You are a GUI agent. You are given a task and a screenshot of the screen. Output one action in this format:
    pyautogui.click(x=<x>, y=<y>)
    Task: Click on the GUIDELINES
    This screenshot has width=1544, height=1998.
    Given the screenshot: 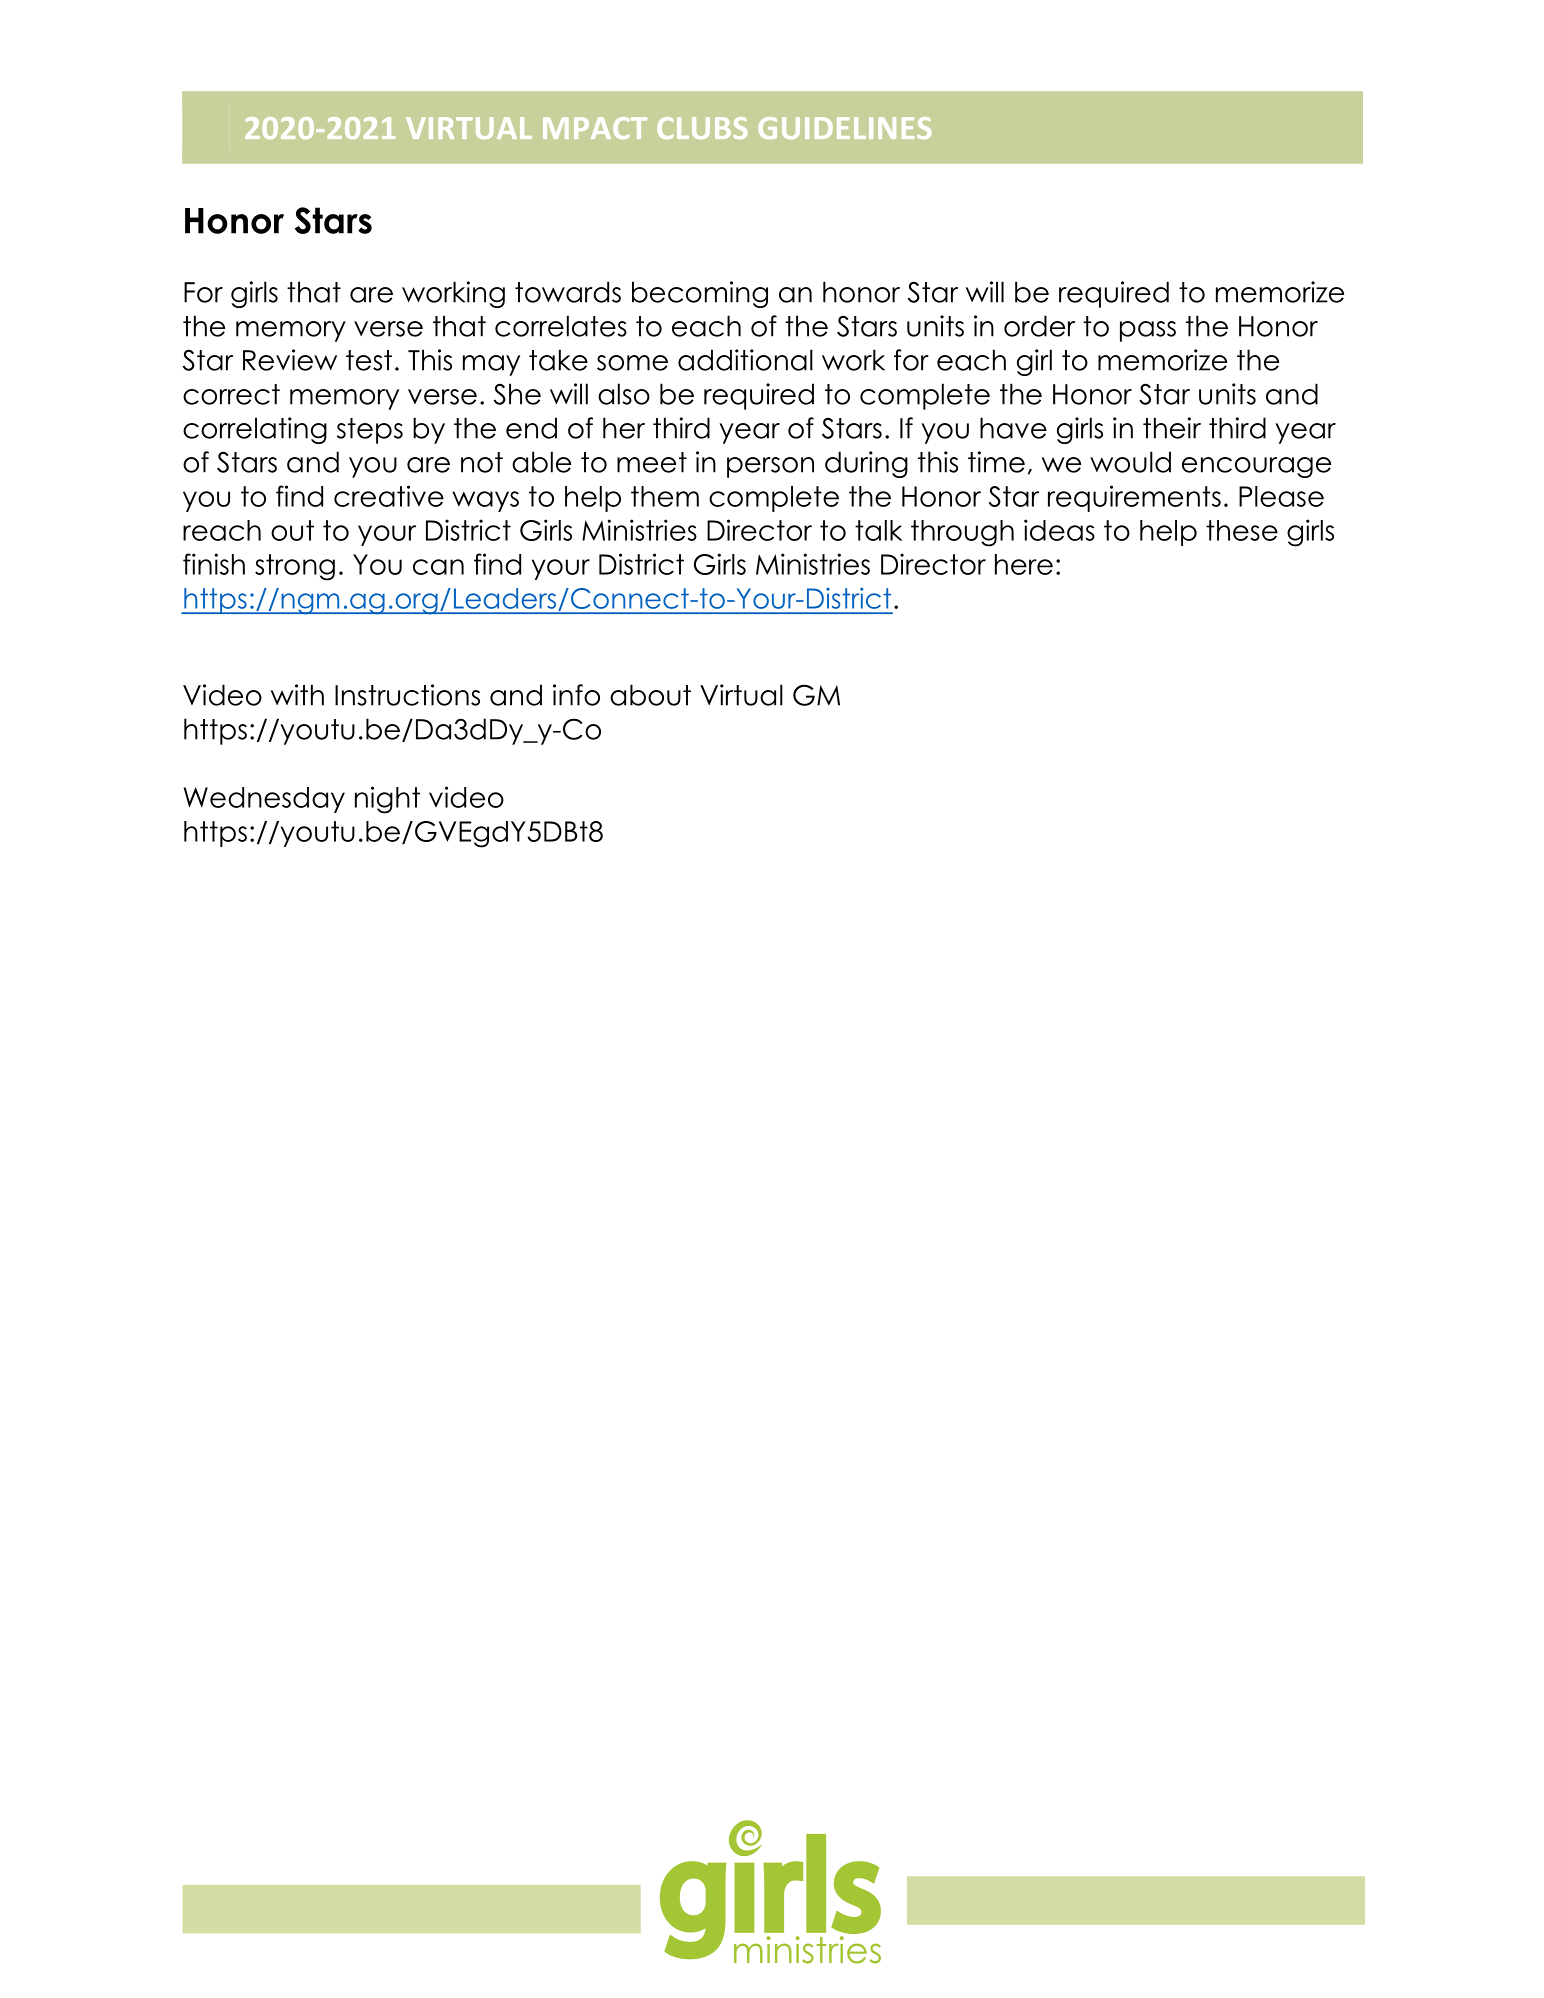 What is the action you would take?
    pyautogui.click(x=845, y=128)
